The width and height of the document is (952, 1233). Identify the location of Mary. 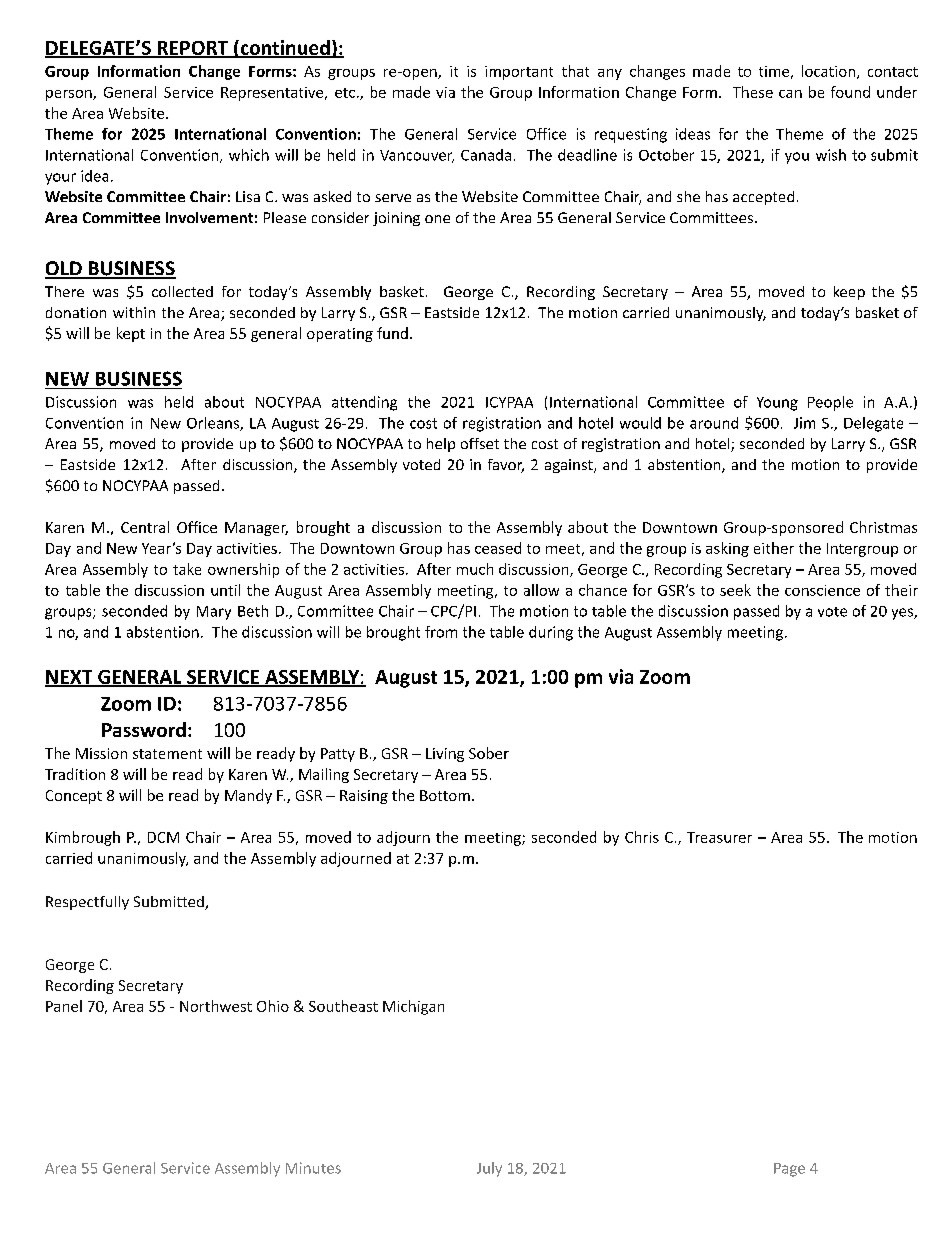
(214, 613).
